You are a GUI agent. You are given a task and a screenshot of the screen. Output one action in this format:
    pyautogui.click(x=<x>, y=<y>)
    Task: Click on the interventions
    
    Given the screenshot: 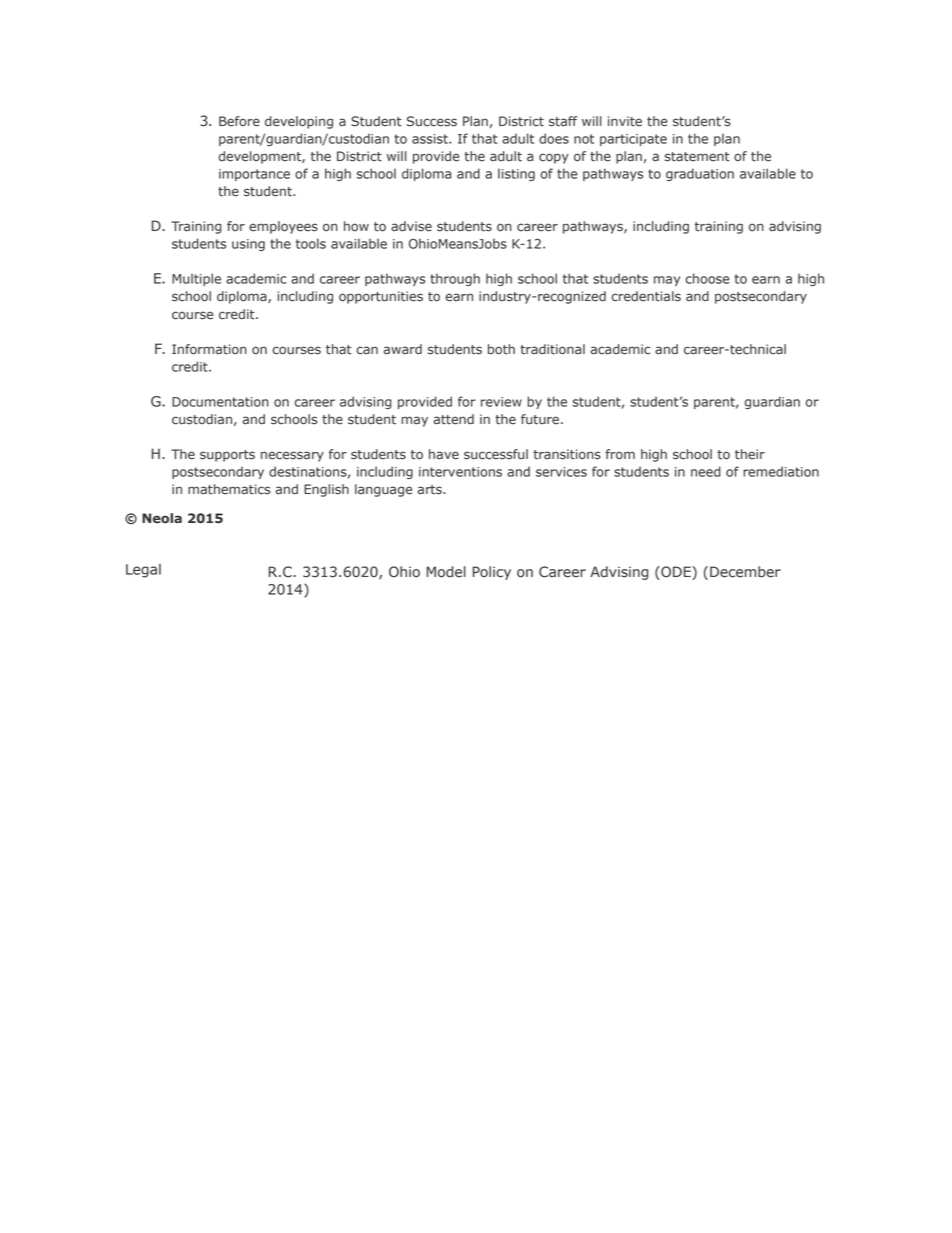 What is the action you would take?
    pyautogui.click(x=460, y=472)
